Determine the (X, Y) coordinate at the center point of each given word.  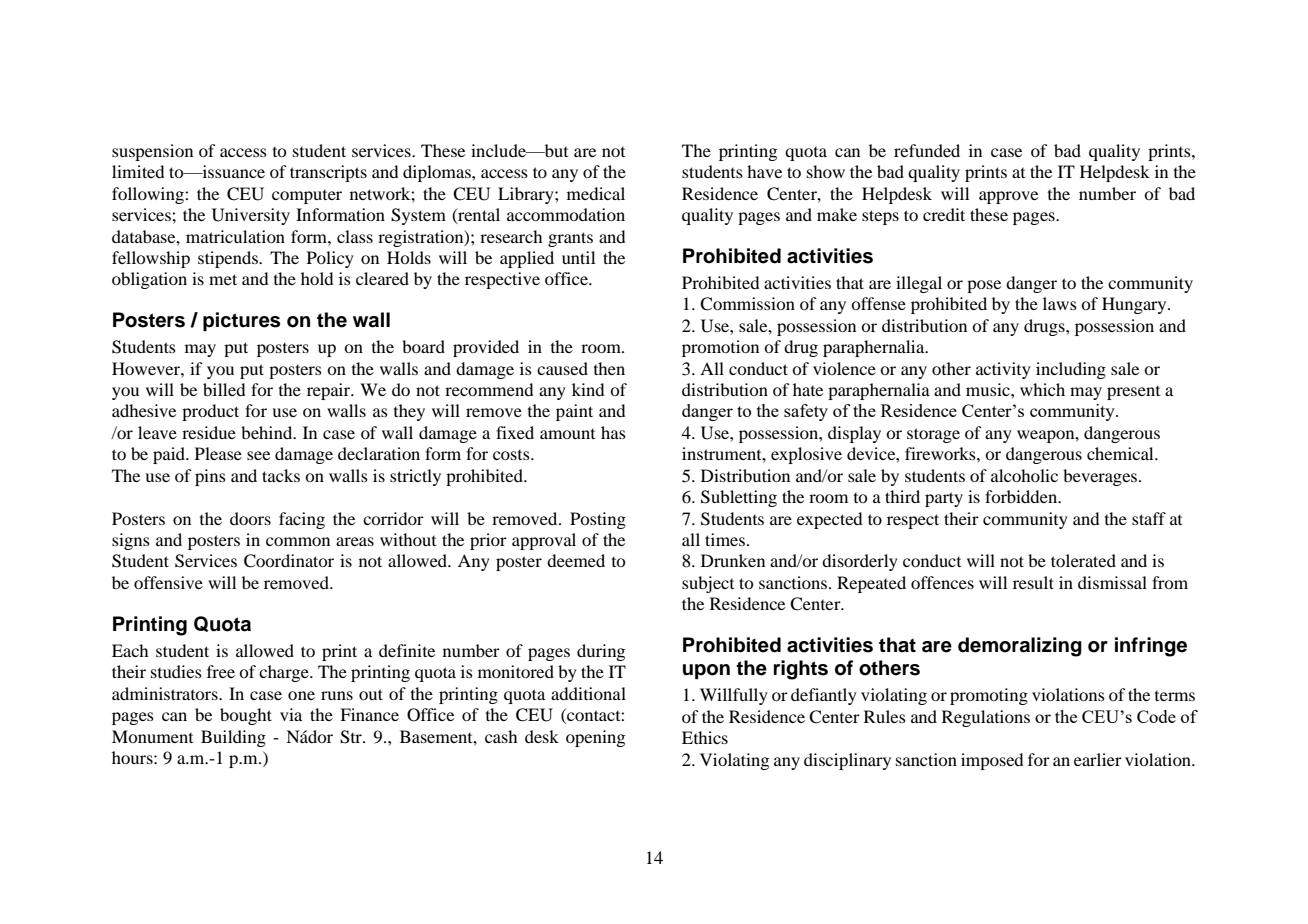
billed (224, 389)
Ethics (705, 737)
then (609, 368)
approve (1008, 197)
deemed (576, 560)
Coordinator (289, 561)
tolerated (1083, 560)
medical (596, 193)
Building (233, 738)
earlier (1098, 759)
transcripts (328, 173)
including (1071, 370)
